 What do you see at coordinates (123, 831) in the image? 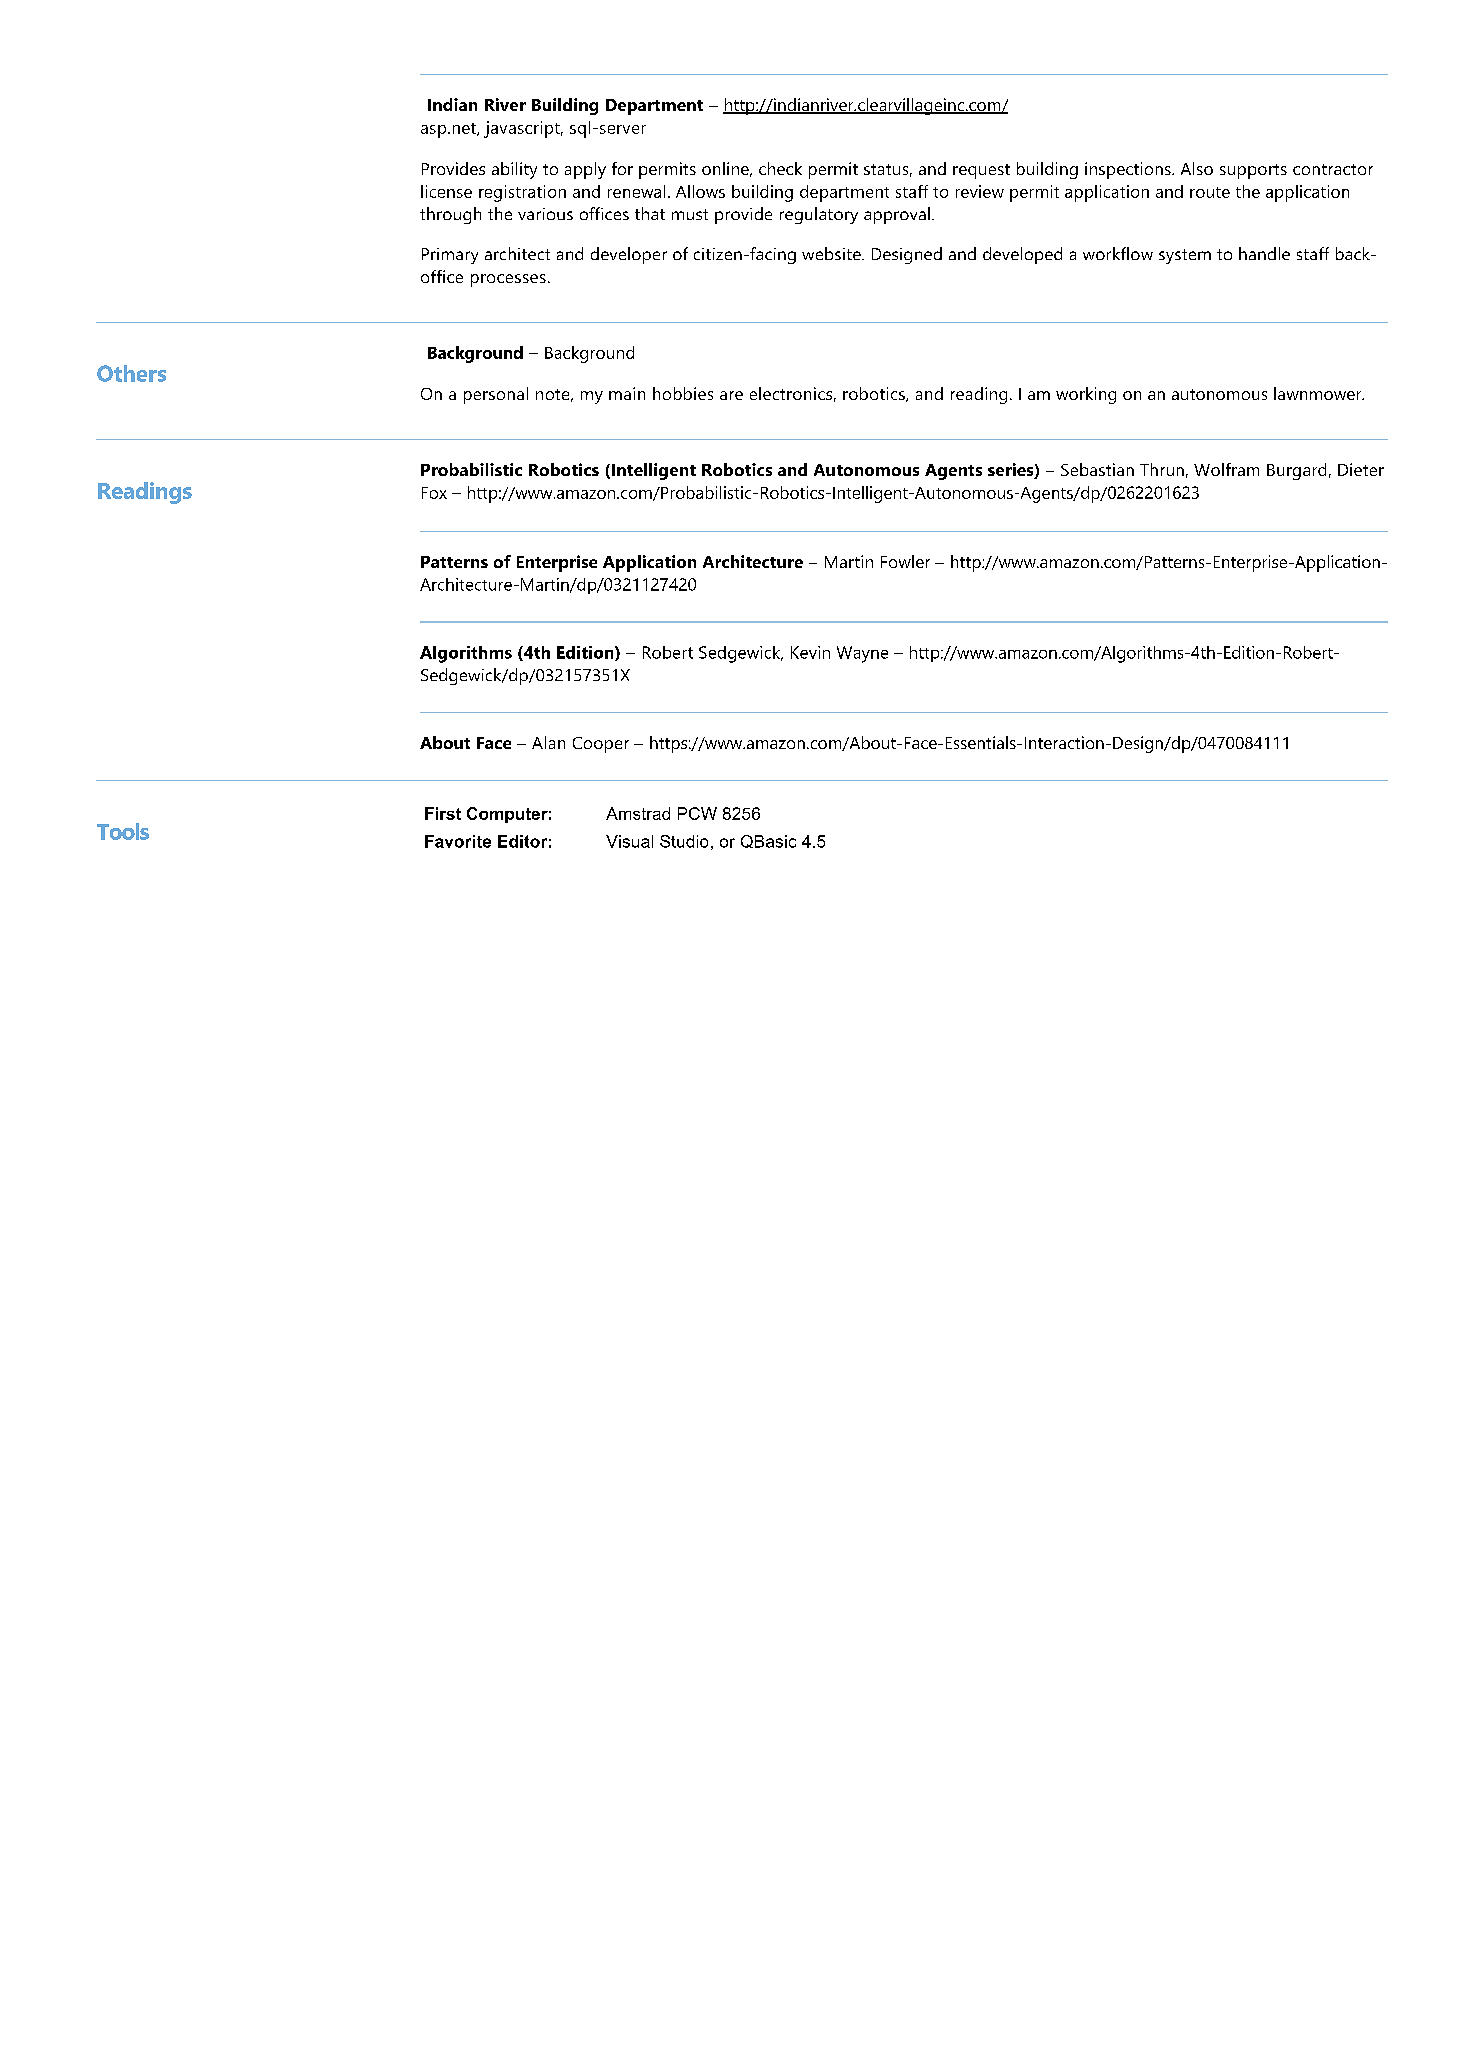
I see `Tools` at bounding box center [123, 831].
